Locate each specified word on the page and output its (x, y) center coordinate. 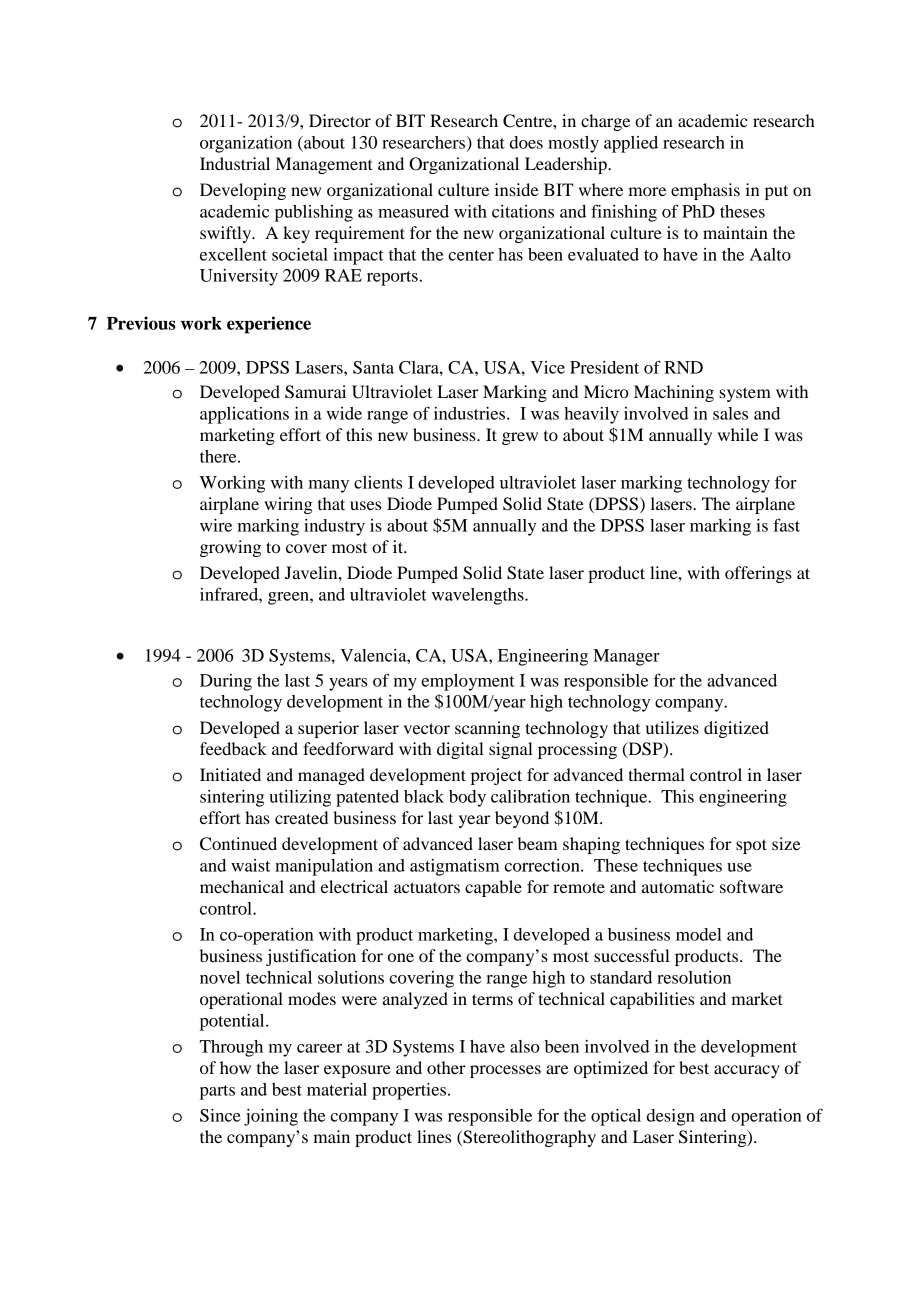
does (526, 142)
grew (520, 438)
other (446, 1067)
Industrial (235, 163)
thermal (656, 774)
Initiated (230, 774)
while (738, 434)
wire (216, 525)
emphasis (705, 191)
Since (220, 1115)
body (467, 798)
